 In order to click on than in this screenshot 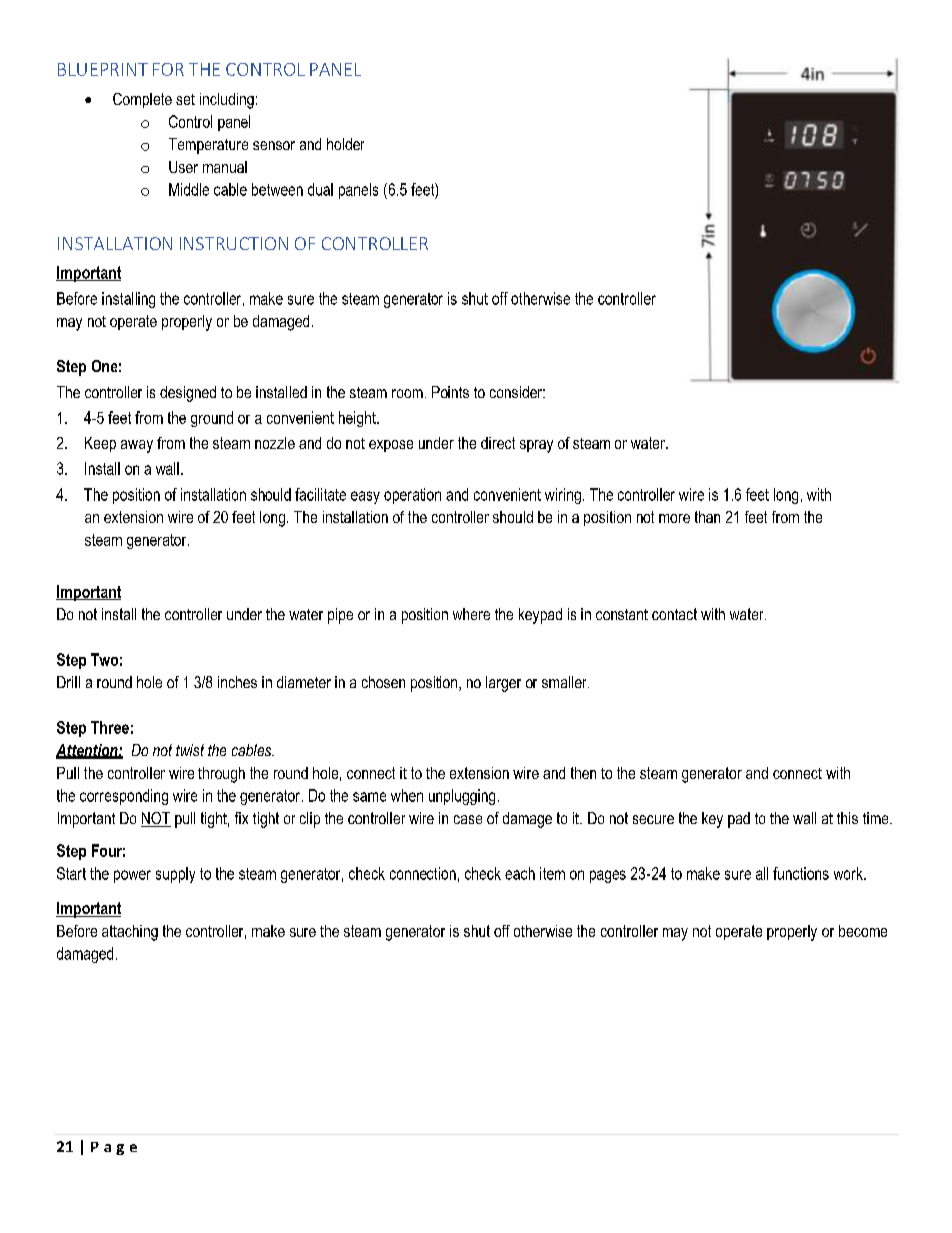, I will do `click(707, 517)`.
